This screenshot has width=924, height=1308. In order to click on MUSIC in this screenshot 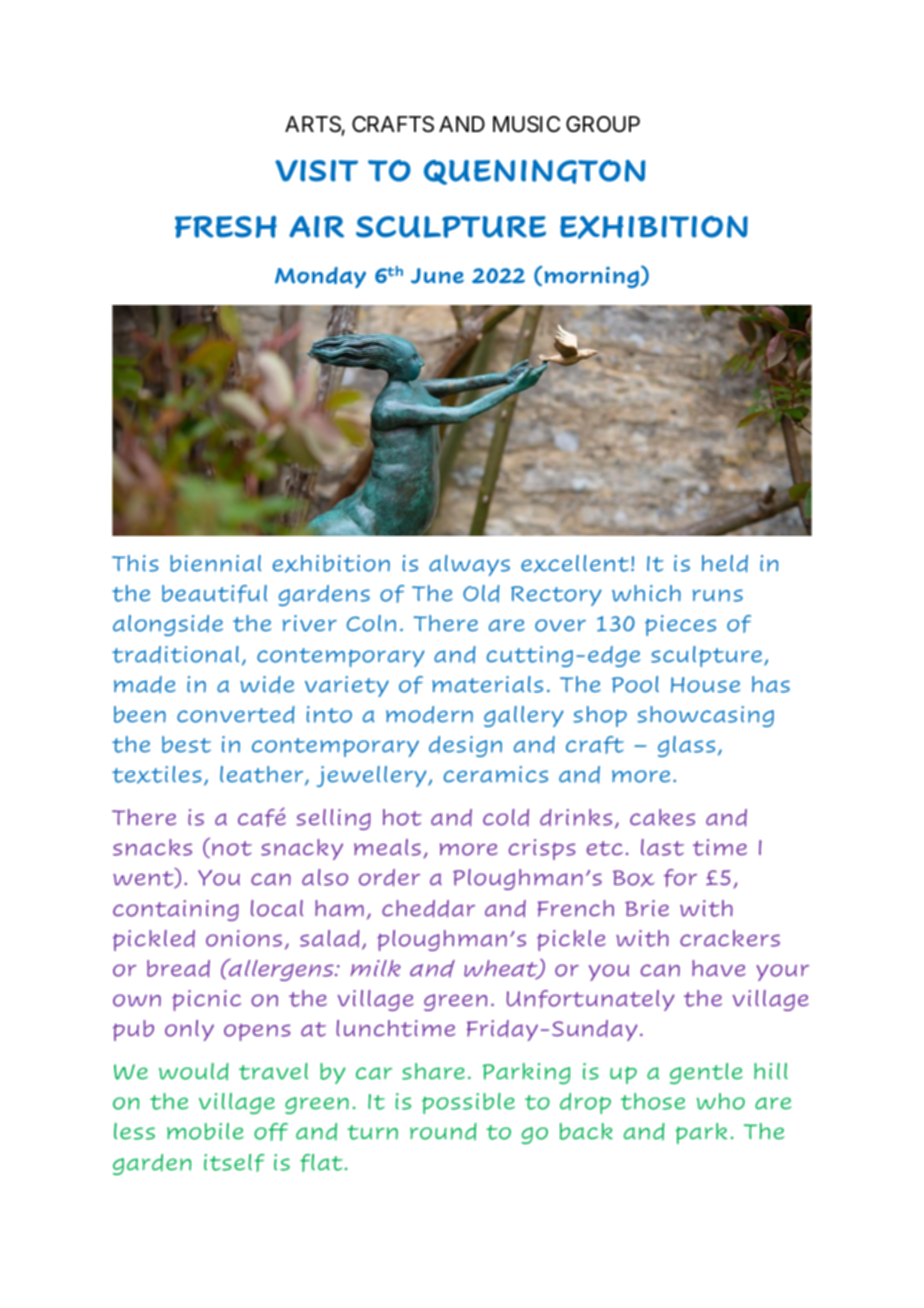, I will do `click(526, 124)`.
